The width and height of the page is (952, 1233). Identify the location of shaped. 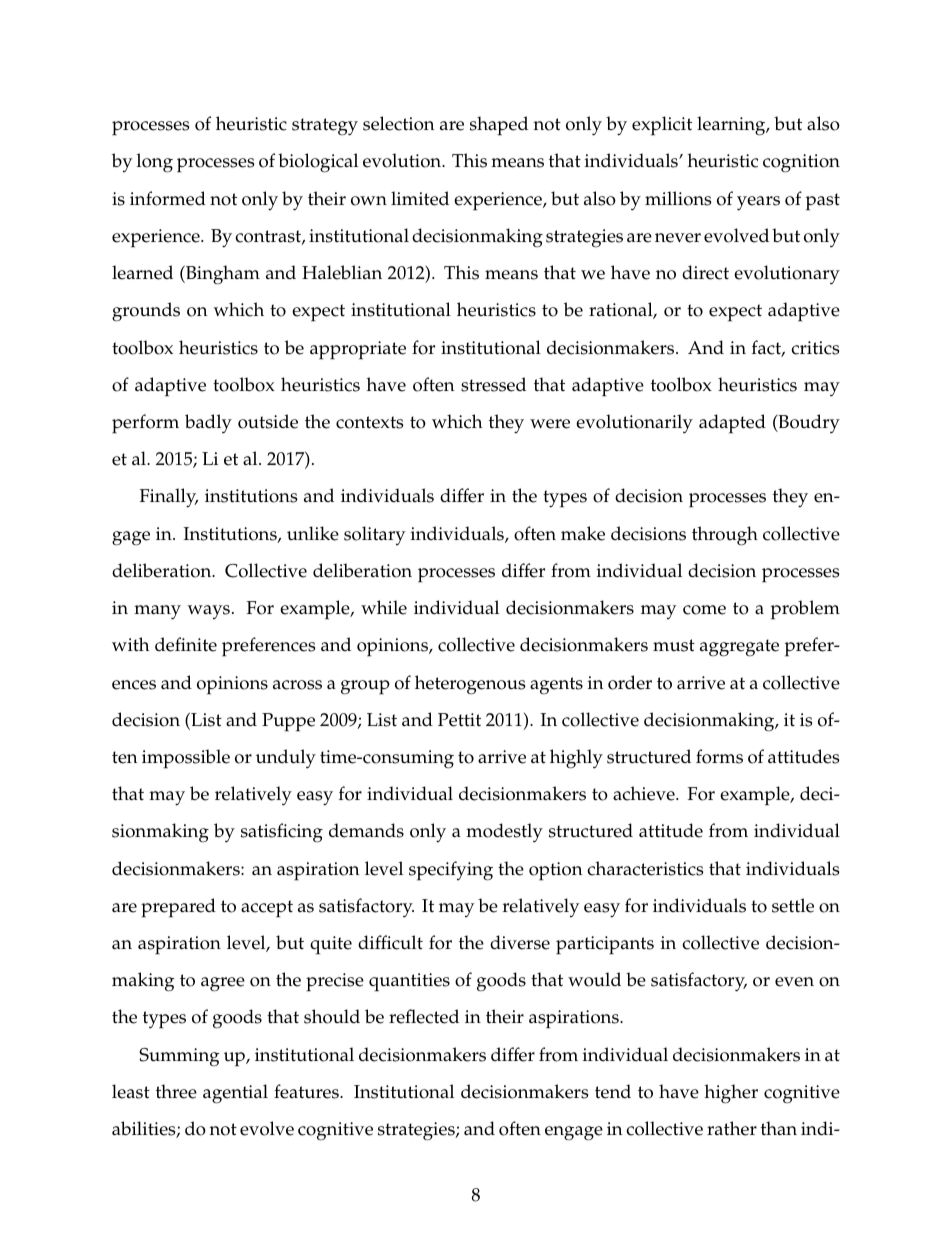
(499, 126).
